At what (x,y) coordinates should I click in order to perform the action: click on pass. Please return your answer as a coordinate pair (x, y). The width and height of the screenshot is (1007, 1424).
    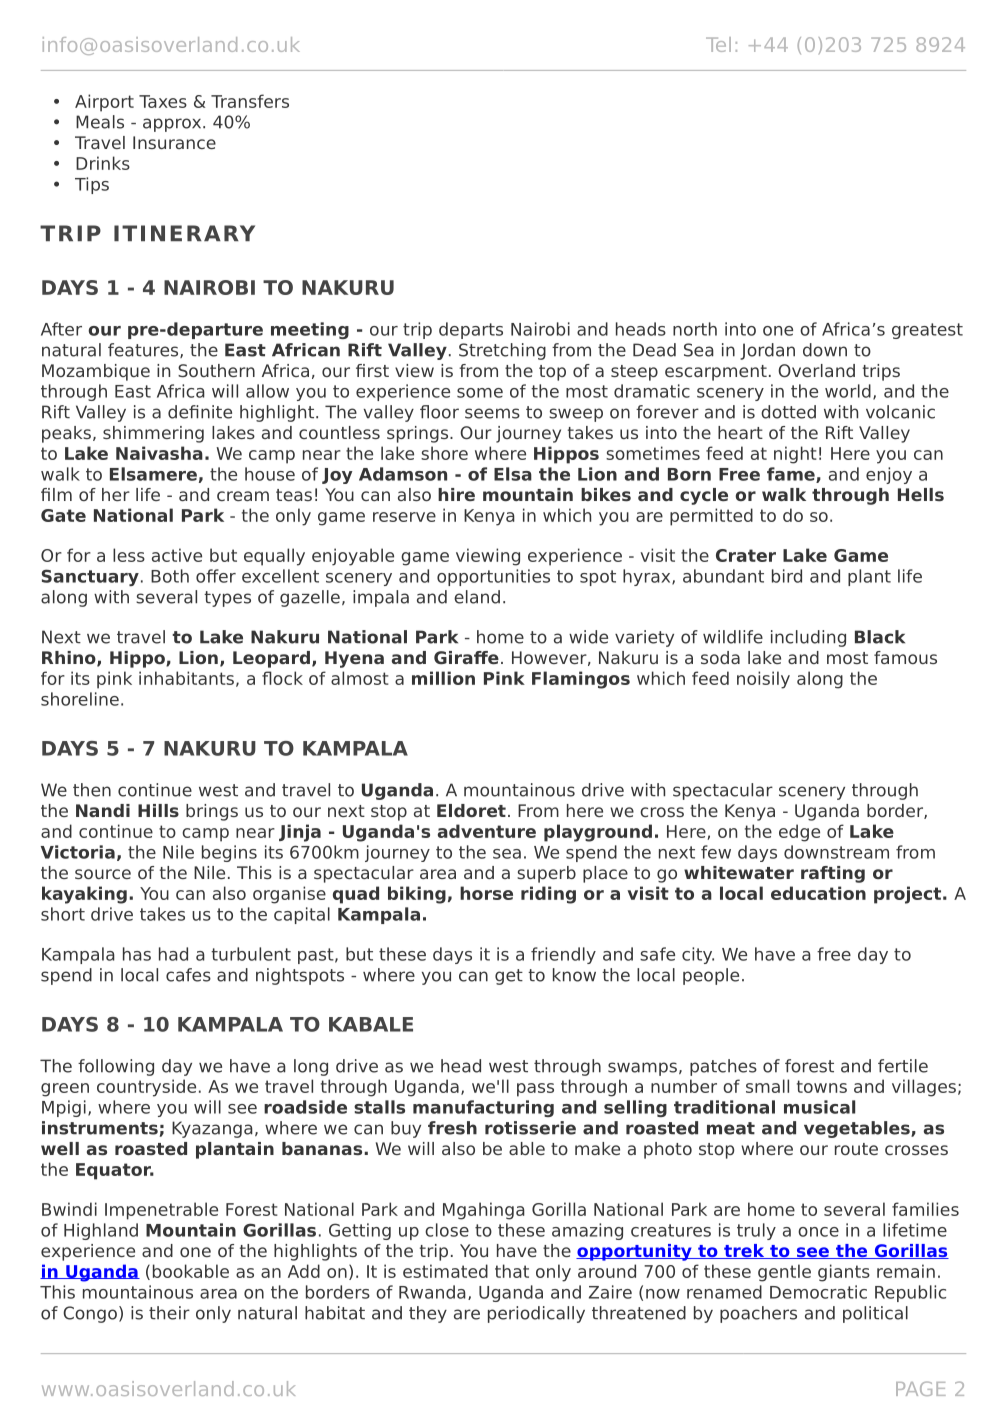
    Looking at the image, I should click on (535, 1090).
